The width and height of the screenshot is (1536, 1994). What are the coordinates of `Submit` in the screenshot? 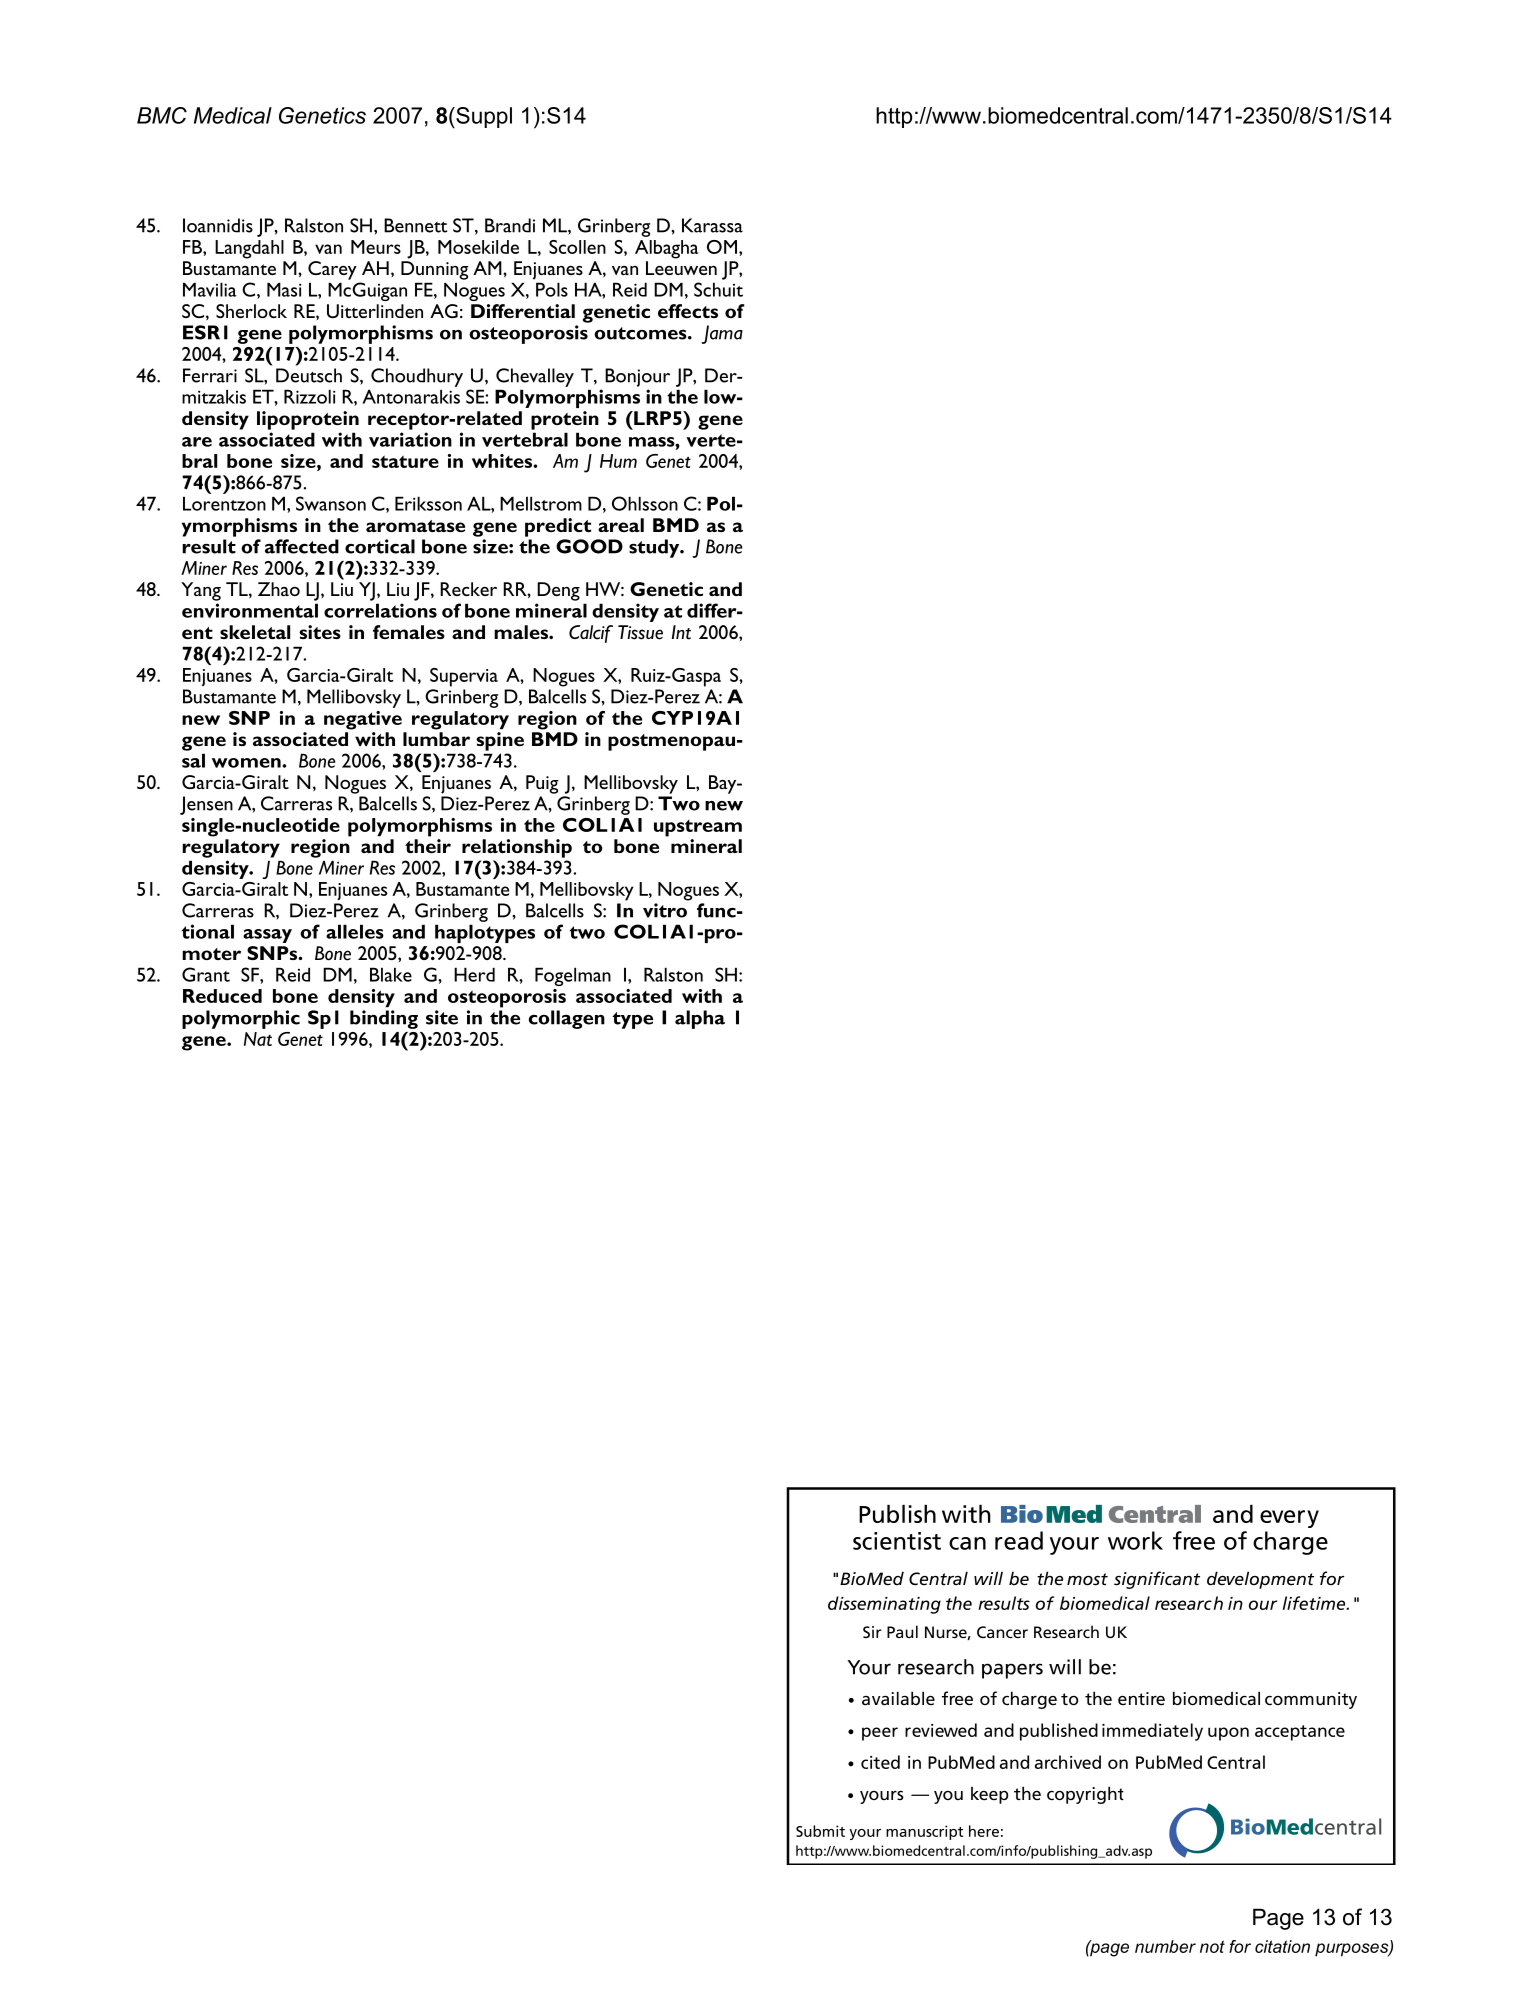 It's located at (820, 1831).
